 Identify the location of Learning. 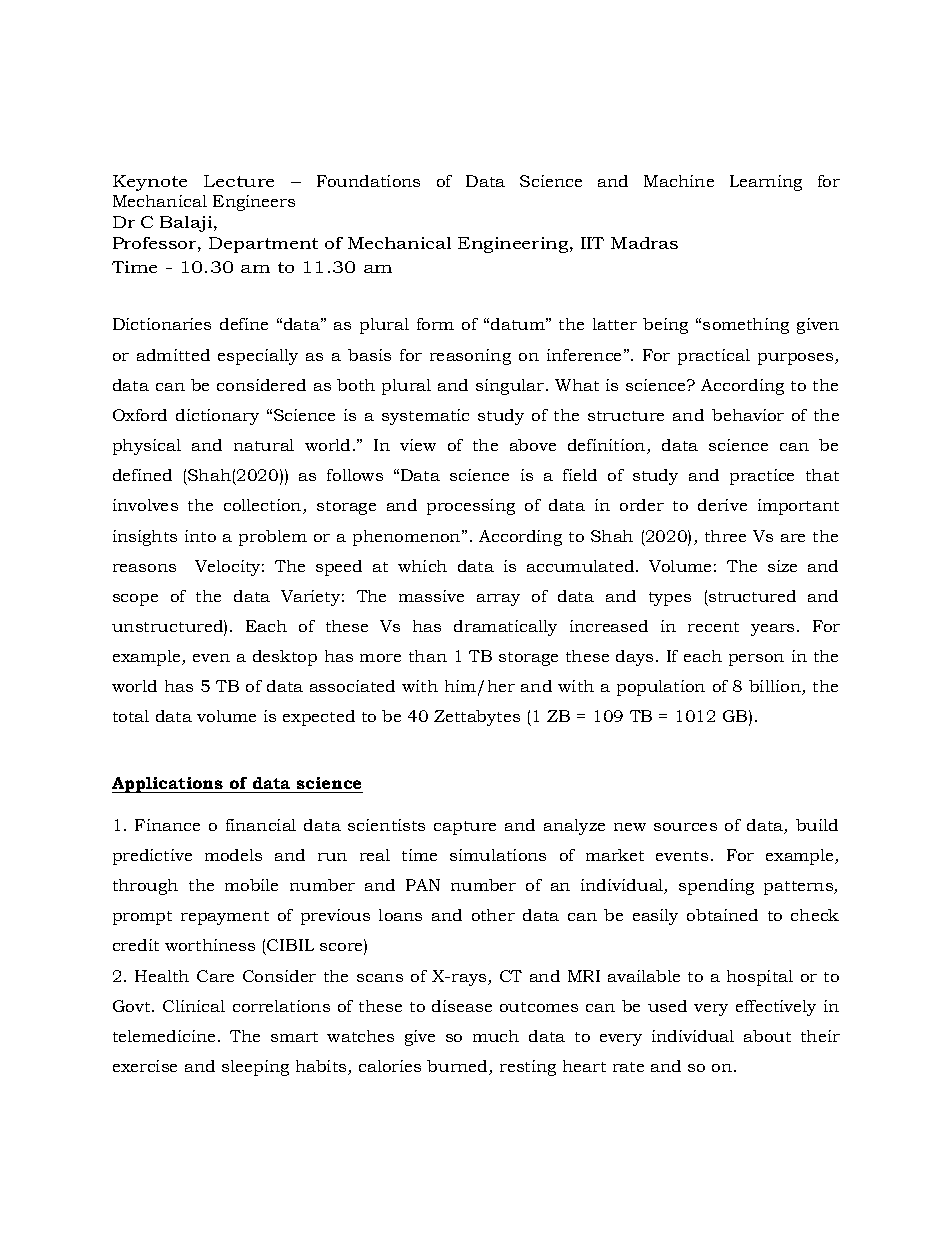
(766, 183).
